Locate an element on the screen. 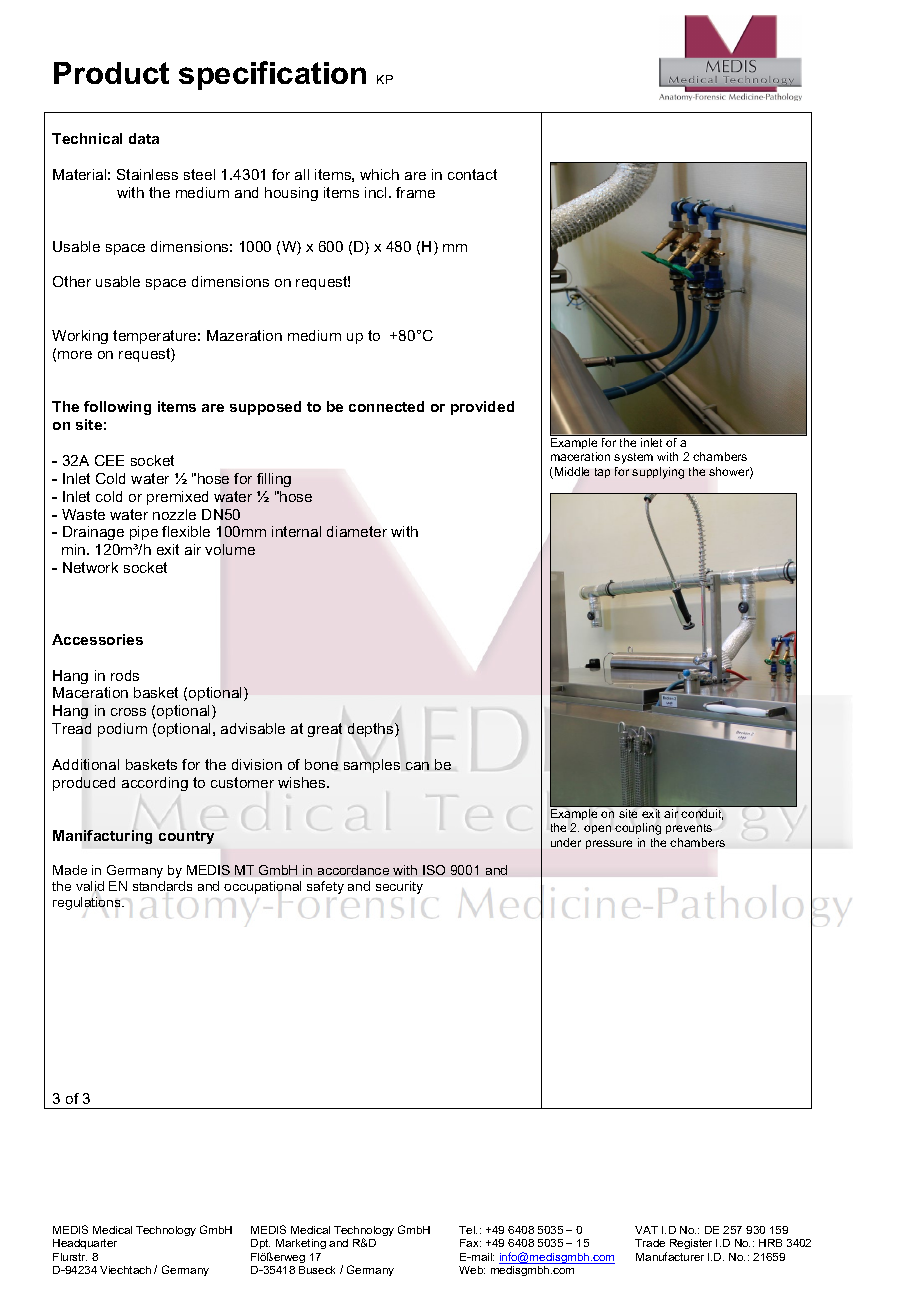  data is located at coordinates (144, 138).
